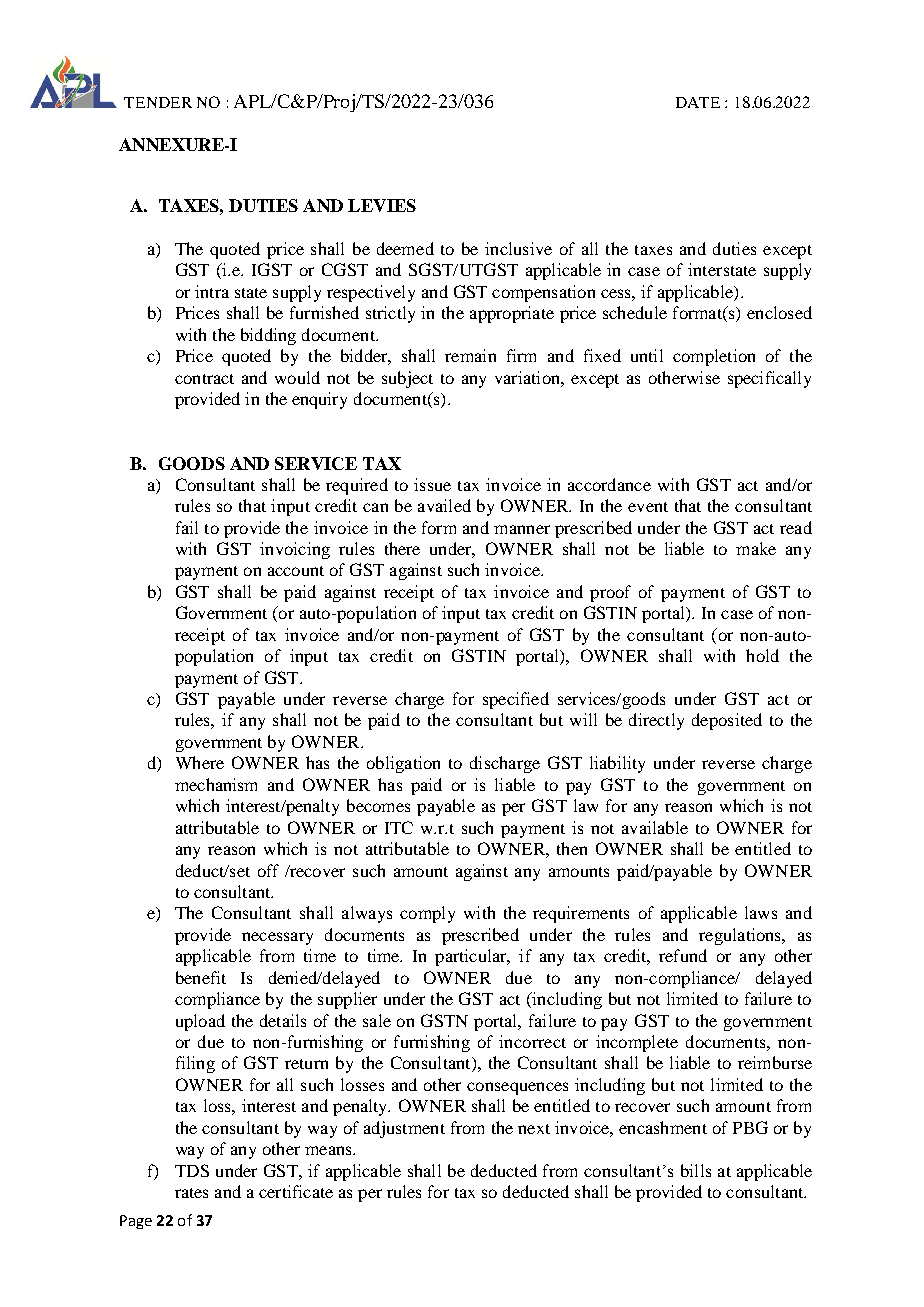 This document has height=1307, width=924. Describe the element at coordinates (762, 655) in the document. I see `hold` at that location.
